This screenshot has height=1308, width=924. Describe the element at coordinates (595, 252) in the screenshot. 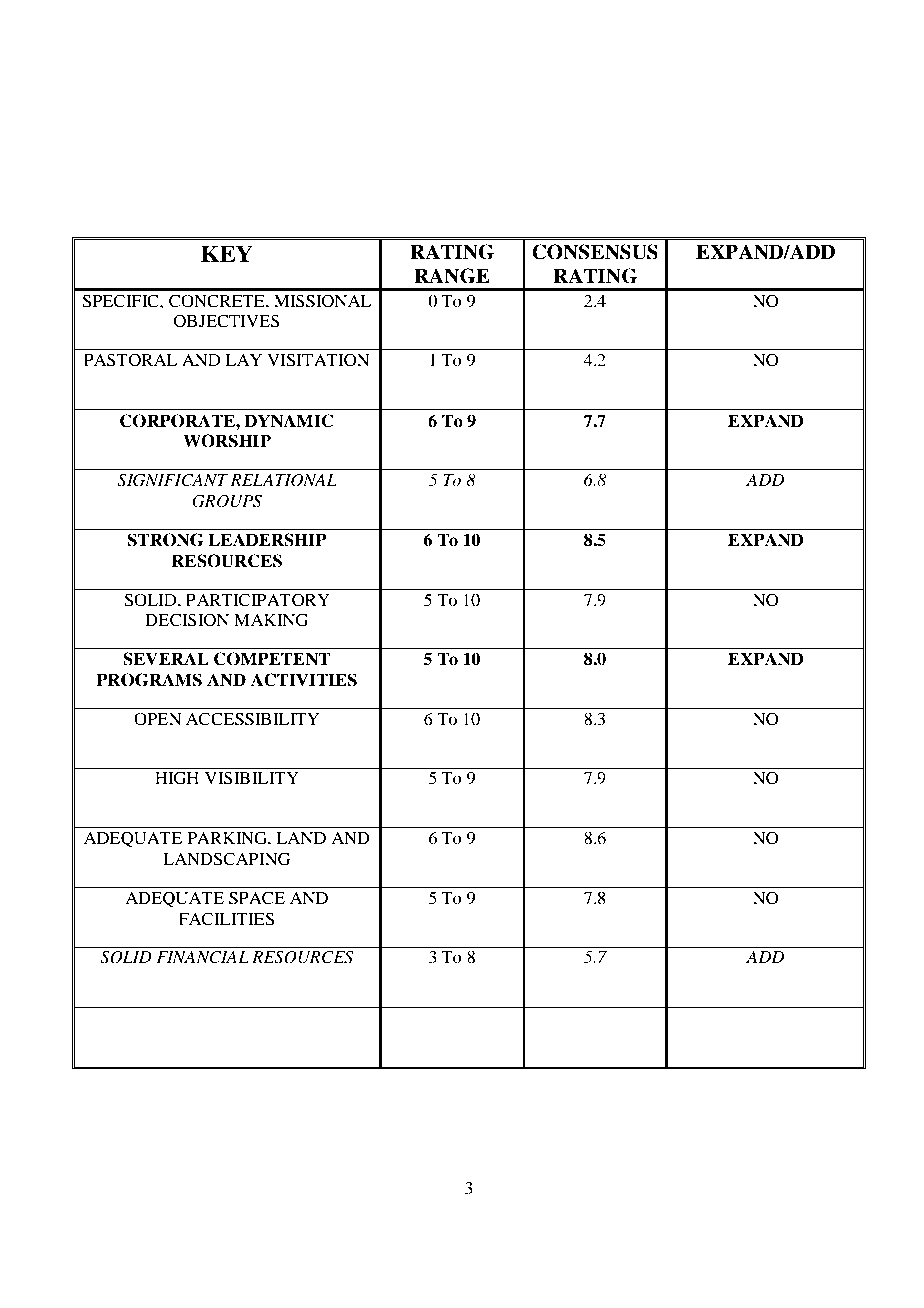

I see `CONSENSUS` at that location.
